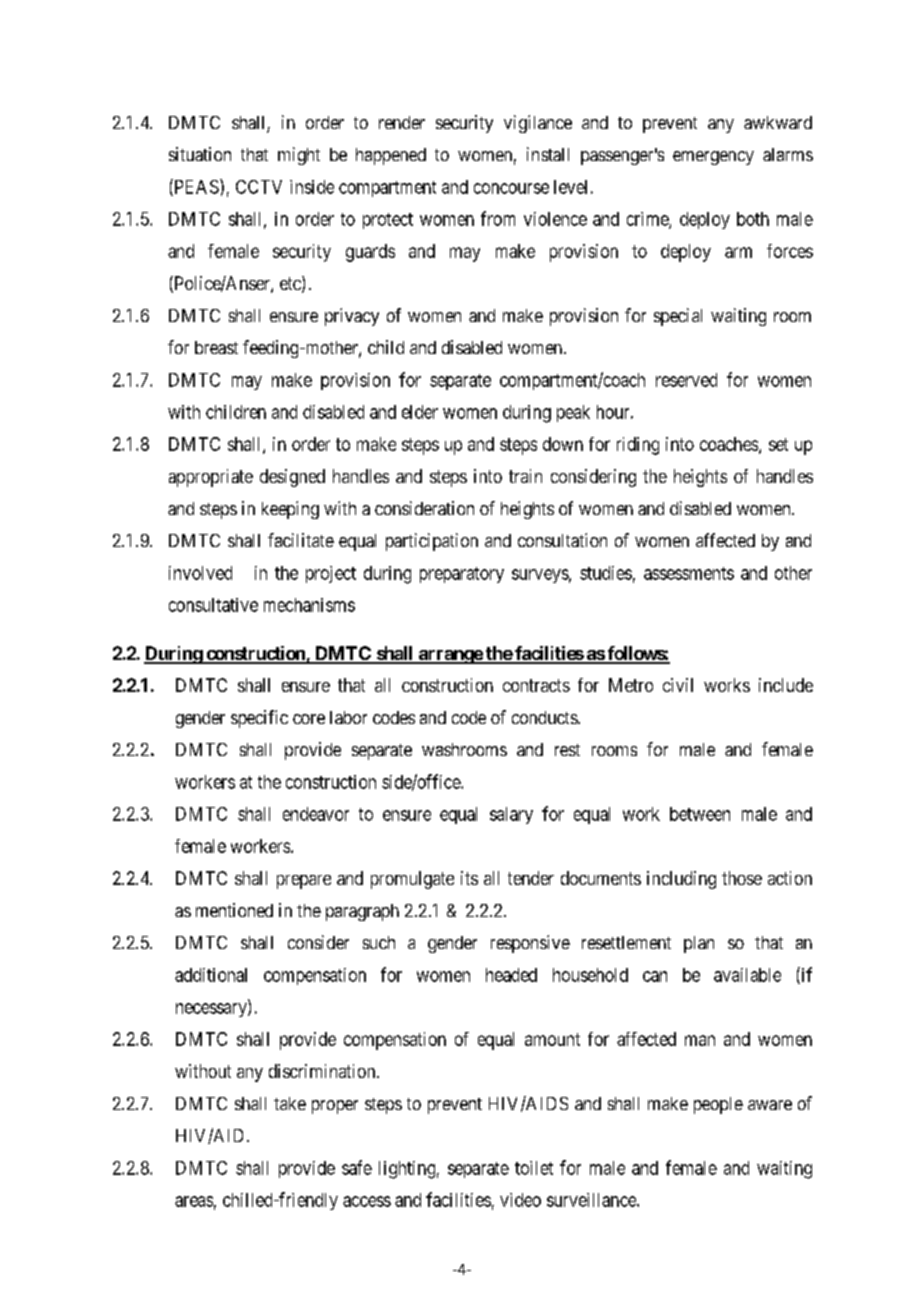 This screenshot has width=924, height=1308. I want to click on emergency, so click(713, 158).
